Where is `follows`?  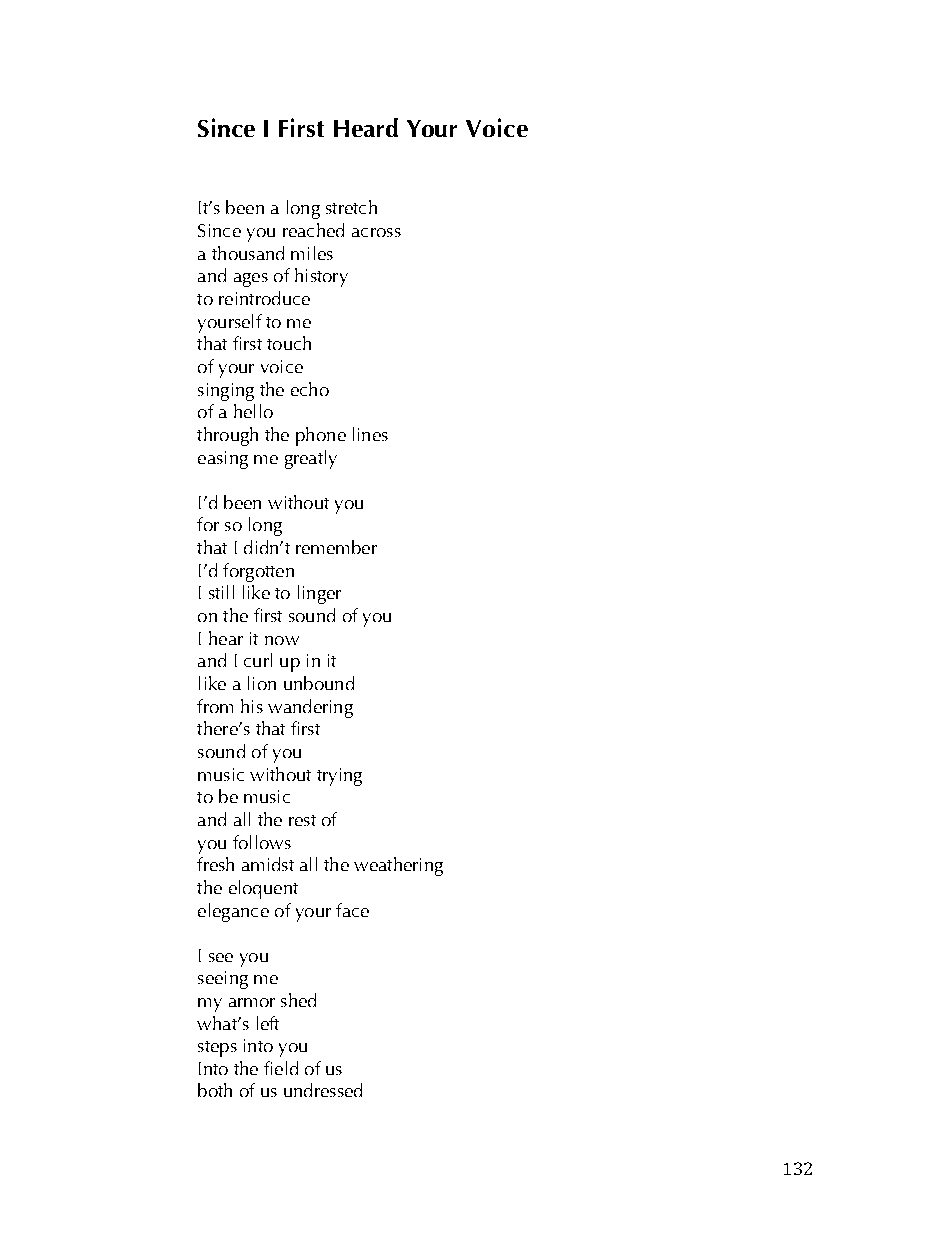
follows is located at coordinates (262, 842).
